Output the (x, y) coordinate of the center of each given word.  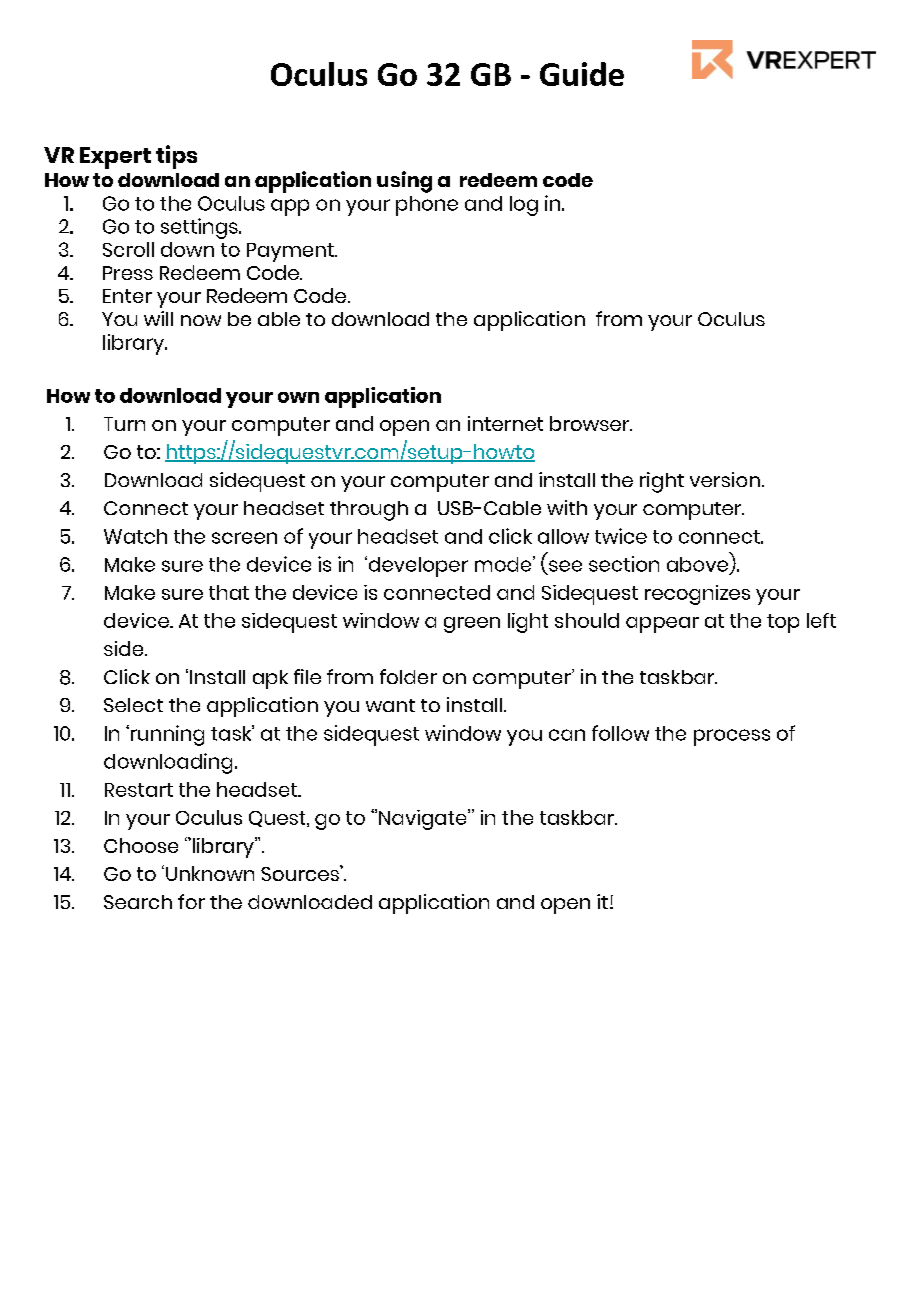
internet (505, 423)
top (783, 623)
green (472, 625)
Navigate (424, 819)
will (158, 318)
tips (176, 157)
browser (591, 423)
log (524, 206)
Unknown (210, 873)
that (229, 592)
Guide (582, 74)
